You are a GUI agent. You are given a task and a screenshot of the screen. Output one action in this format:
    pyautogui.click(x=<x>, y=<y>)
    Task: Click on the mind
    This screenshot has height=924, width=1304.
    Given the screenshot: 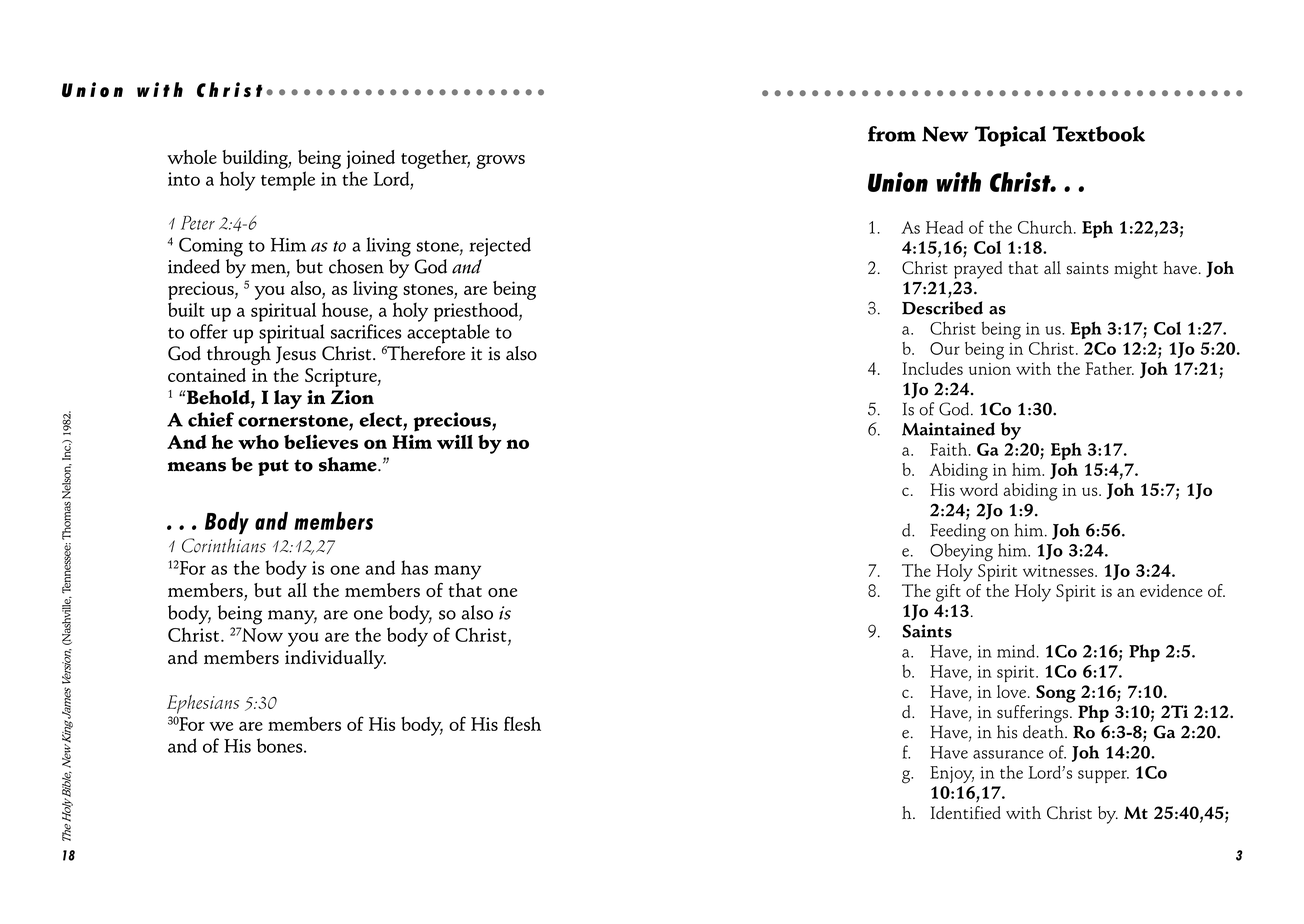 What is the action you would take?
    pyautogui.click(x=1017, y=651)
